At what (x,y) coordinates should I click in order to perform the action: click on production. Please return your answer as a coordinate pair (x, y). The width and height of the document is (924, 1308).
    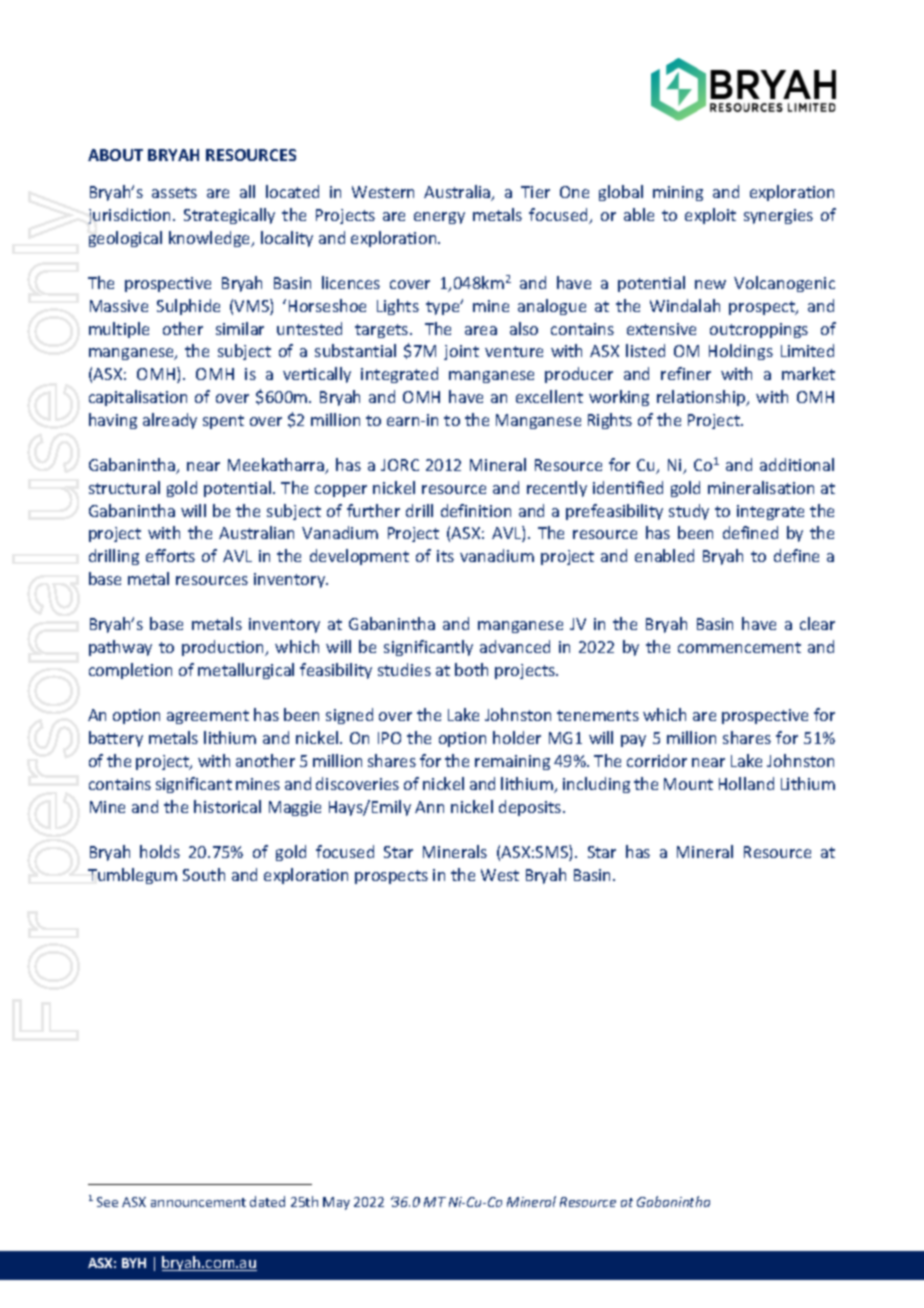
    Looking at the image, I should click on (224, 648).
